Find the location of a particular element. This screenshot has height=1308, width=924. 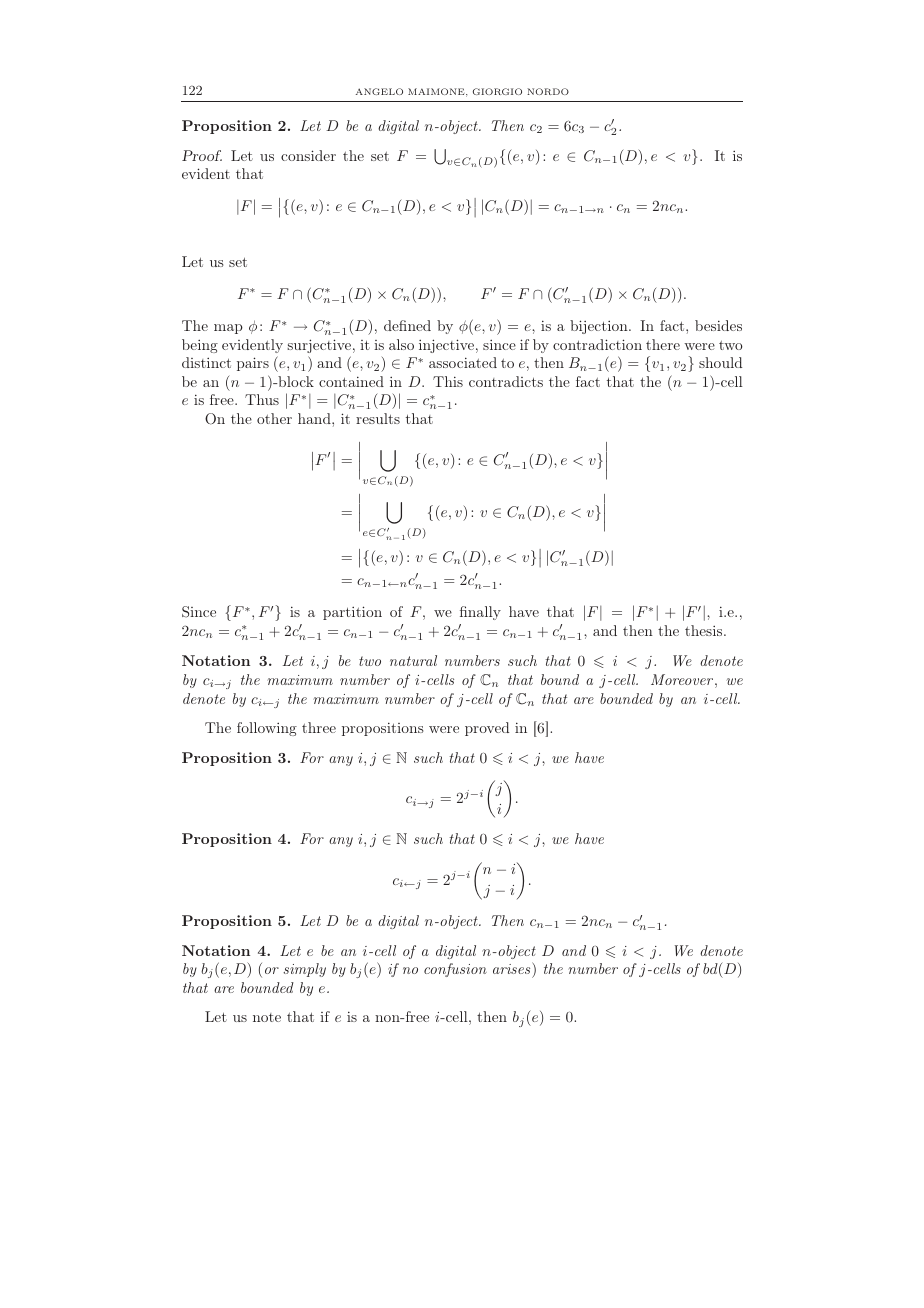

simply is located at coordinates (304, 970).
